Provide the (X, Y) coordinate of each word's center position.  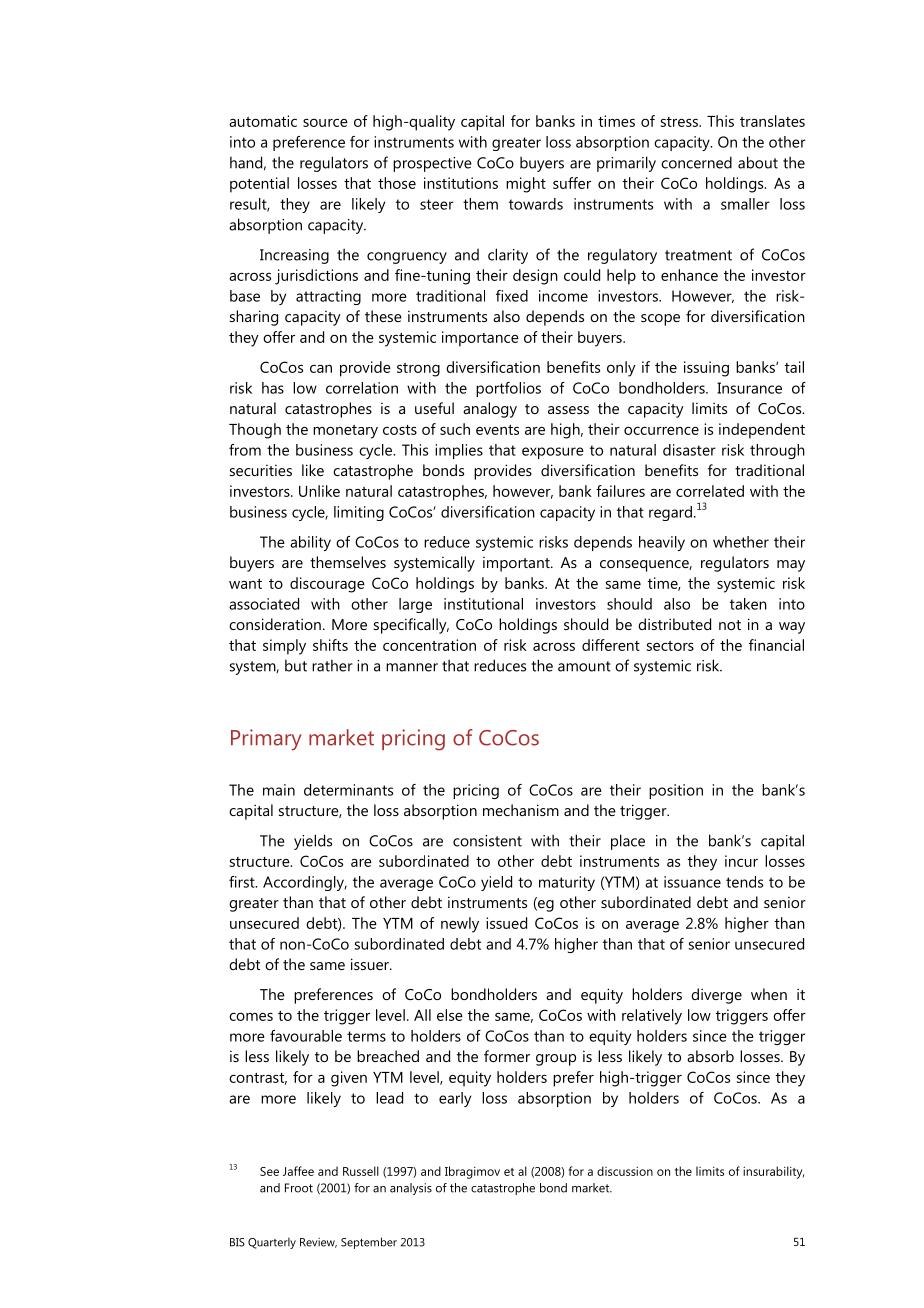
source (325, 123)
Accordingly (305, 883)
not (730, 625)
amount (584, 666)
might (526, 185)
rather (332, 665)
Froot (299, 1188)
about (758, 162)
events (497, 430)
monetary (345, 432)
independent (762, 431)
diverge (716, 996)
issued (506, 923)
